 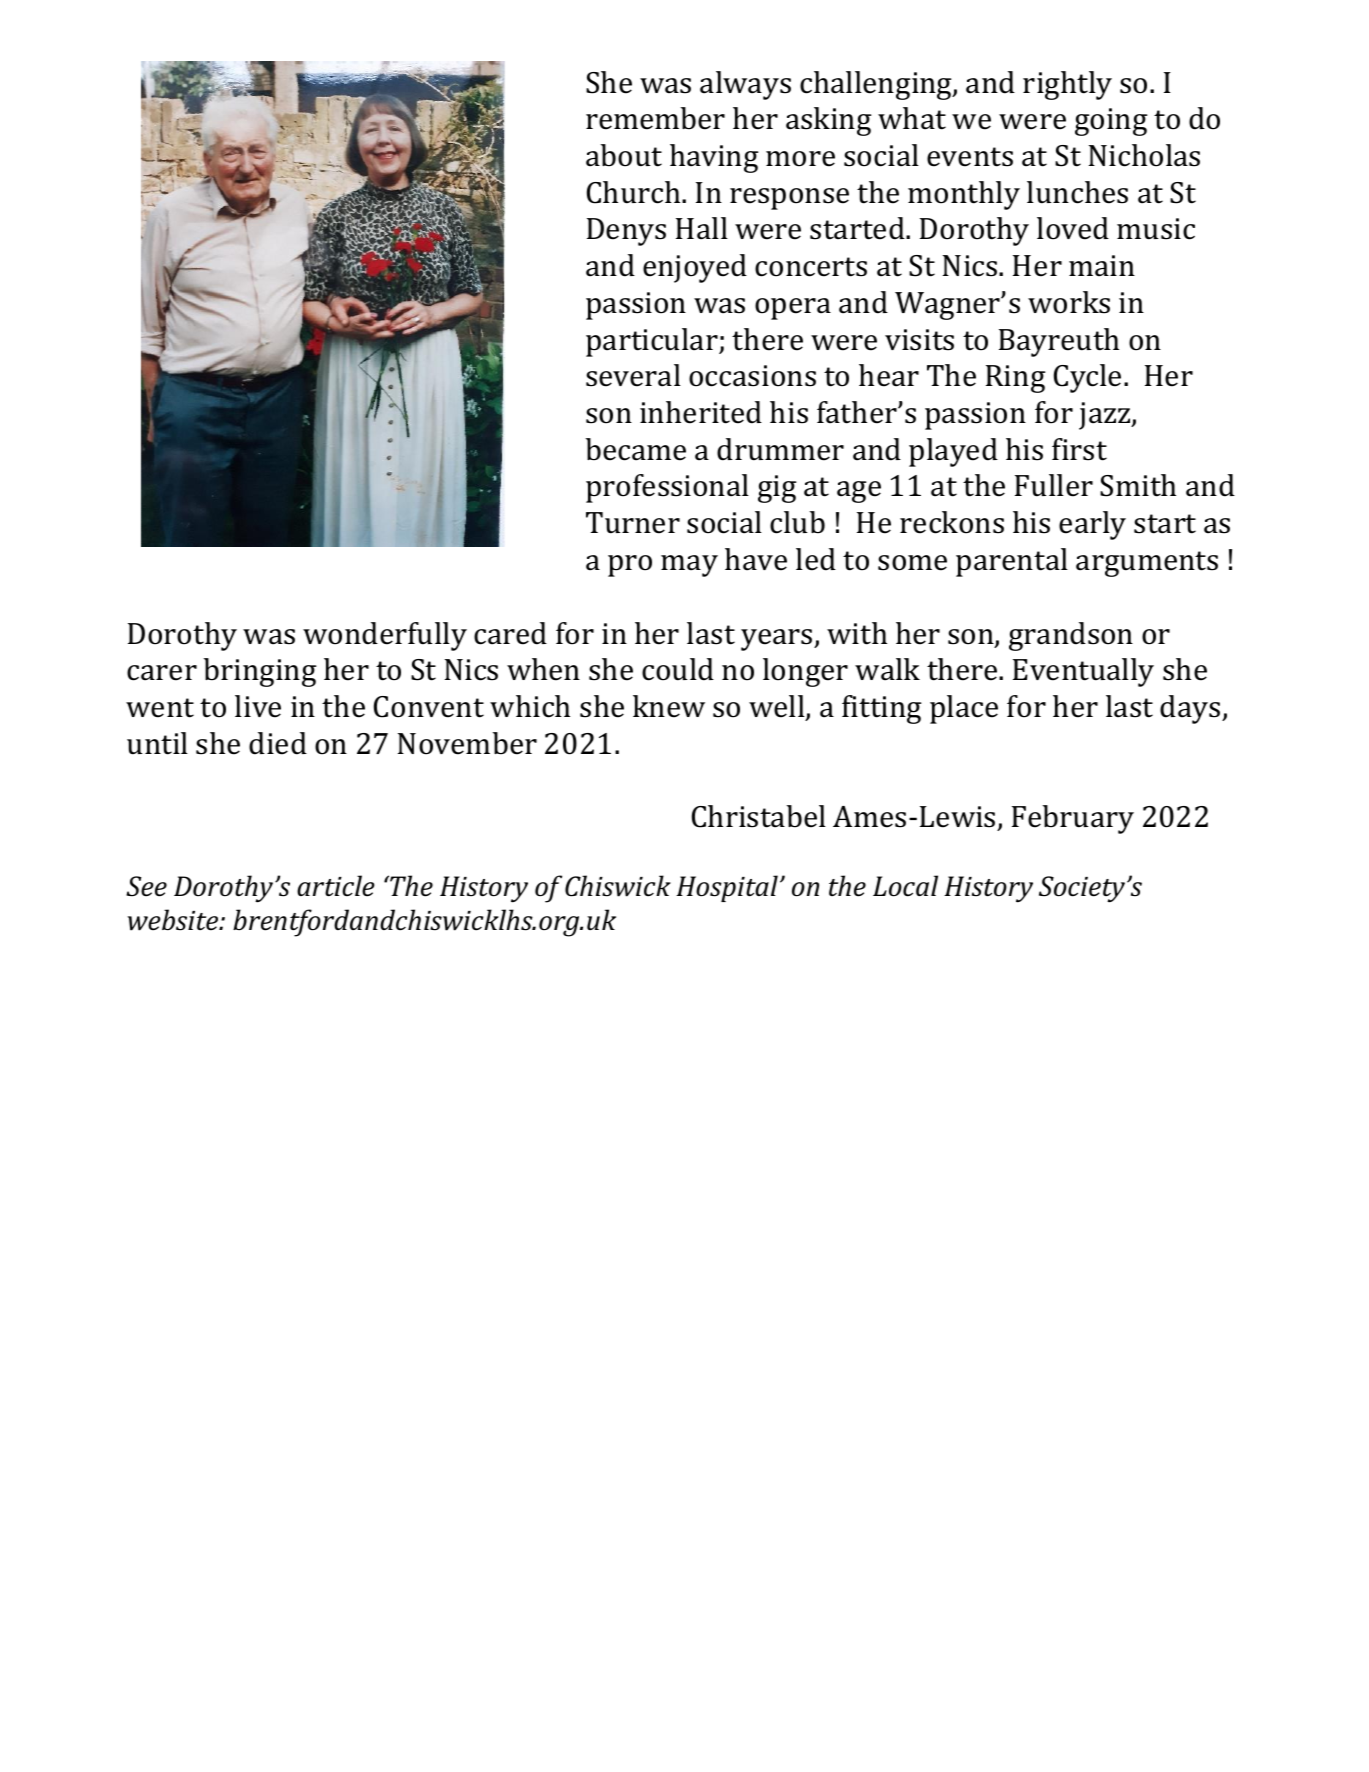 What do you see at coordinates (1083, 672) in the screenshot?
I see `Eventually` at bounding box center [1083, 672].
